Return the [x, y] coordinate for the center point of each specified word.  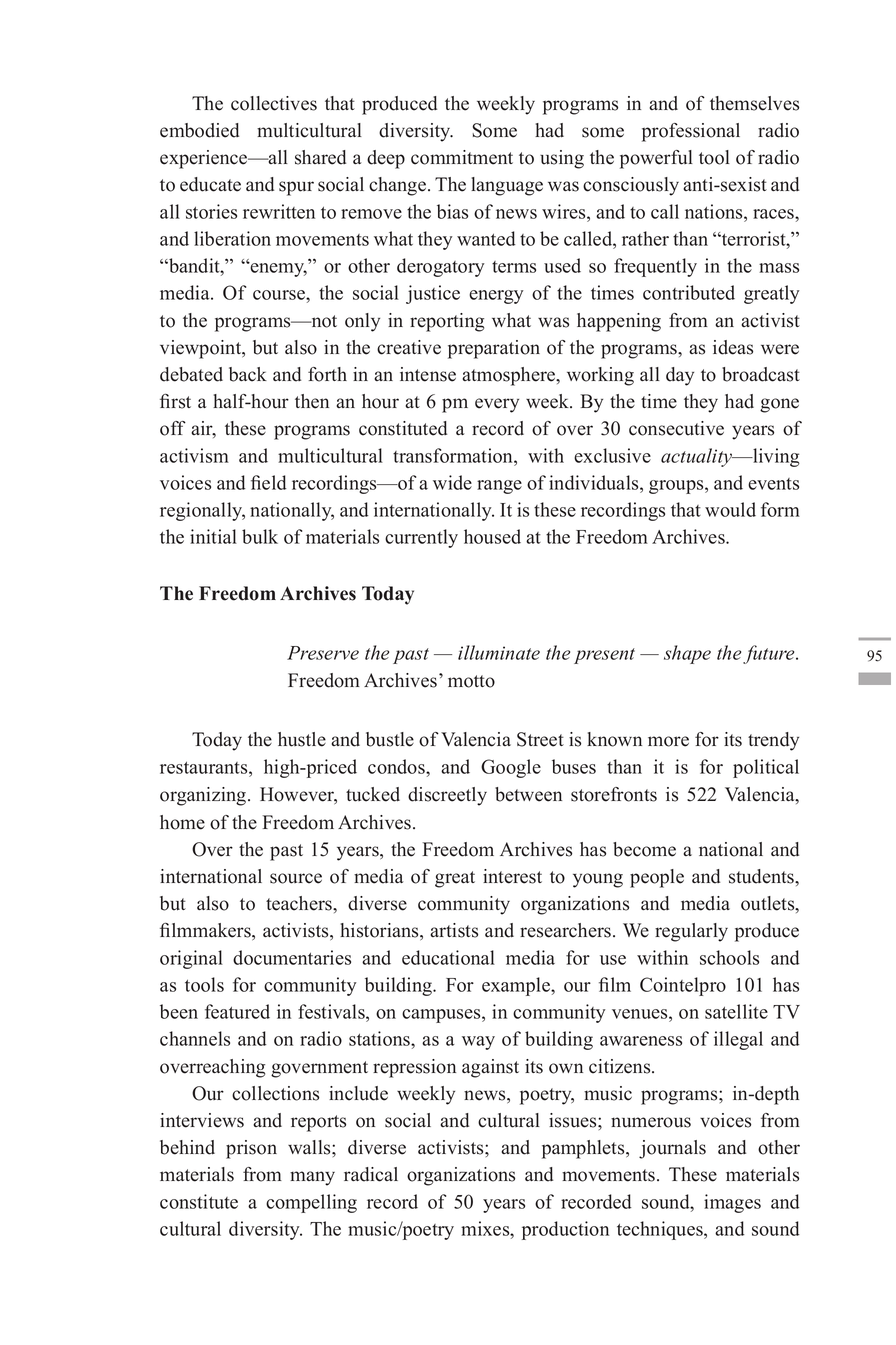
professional [691, 132]
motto [471, 681]
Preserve [323, 653]
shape [687, 654]
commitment [462, 157]
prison [251, 1149]
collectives [274, 103]
